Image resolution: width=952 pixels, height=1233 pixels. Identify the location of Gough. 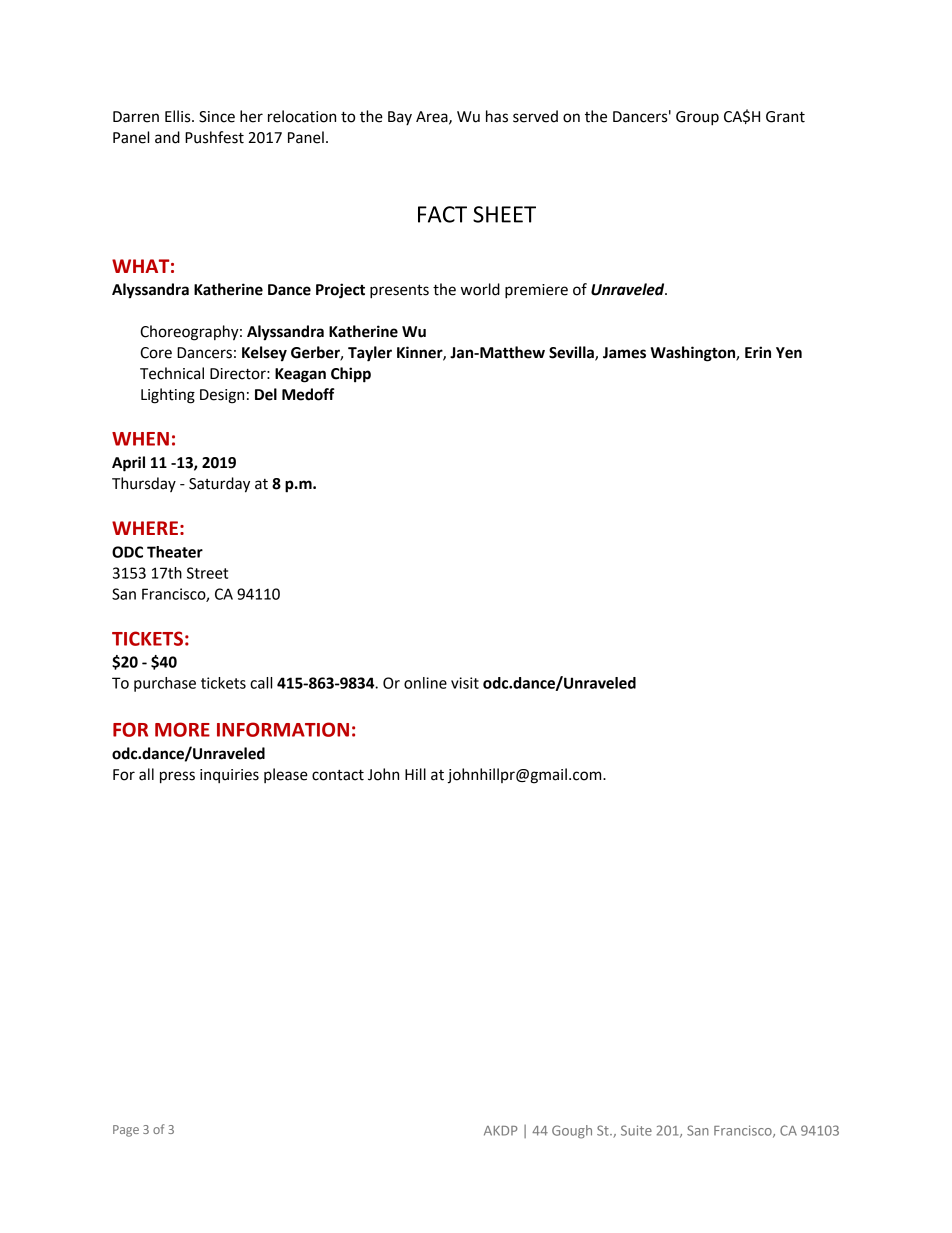
(572, 1132).
